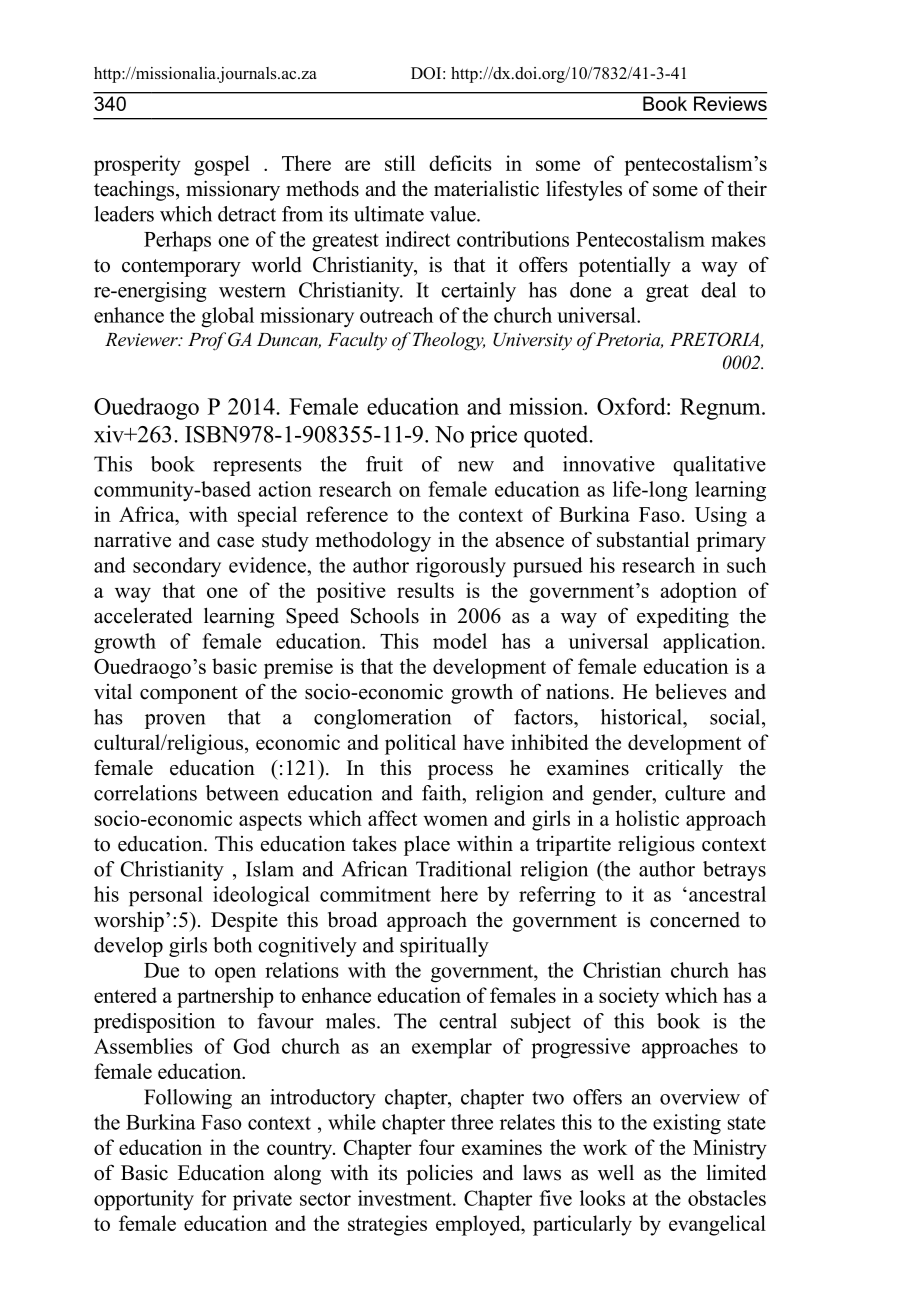 The height and width of the document is (1310, 924). What do you see at coordinates (691, 691) in the document?
I see `believes` at bounding box center [691, 691].
